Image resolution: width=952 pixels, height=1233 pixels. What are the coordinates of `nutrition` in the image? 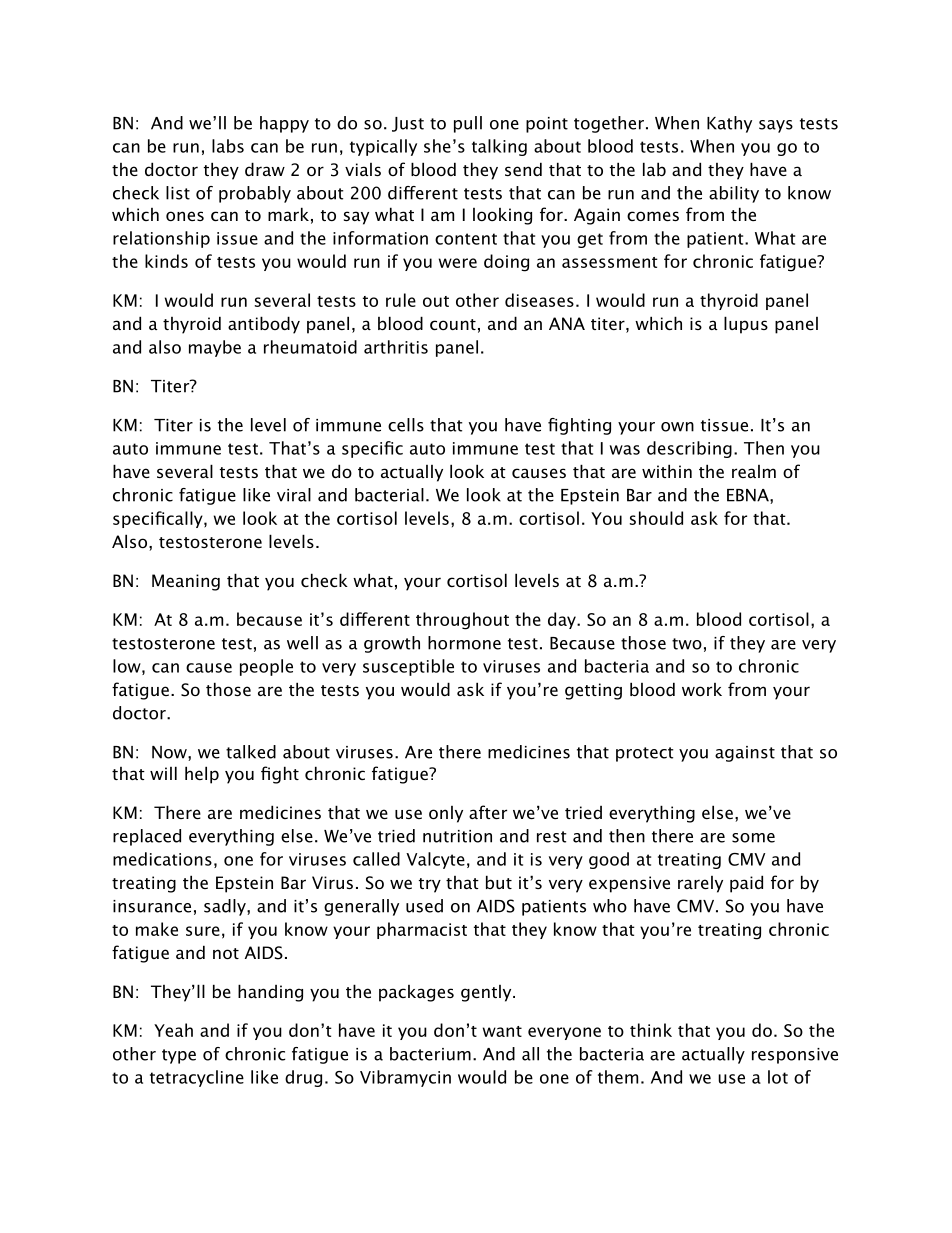 It's located at (457, 836).
